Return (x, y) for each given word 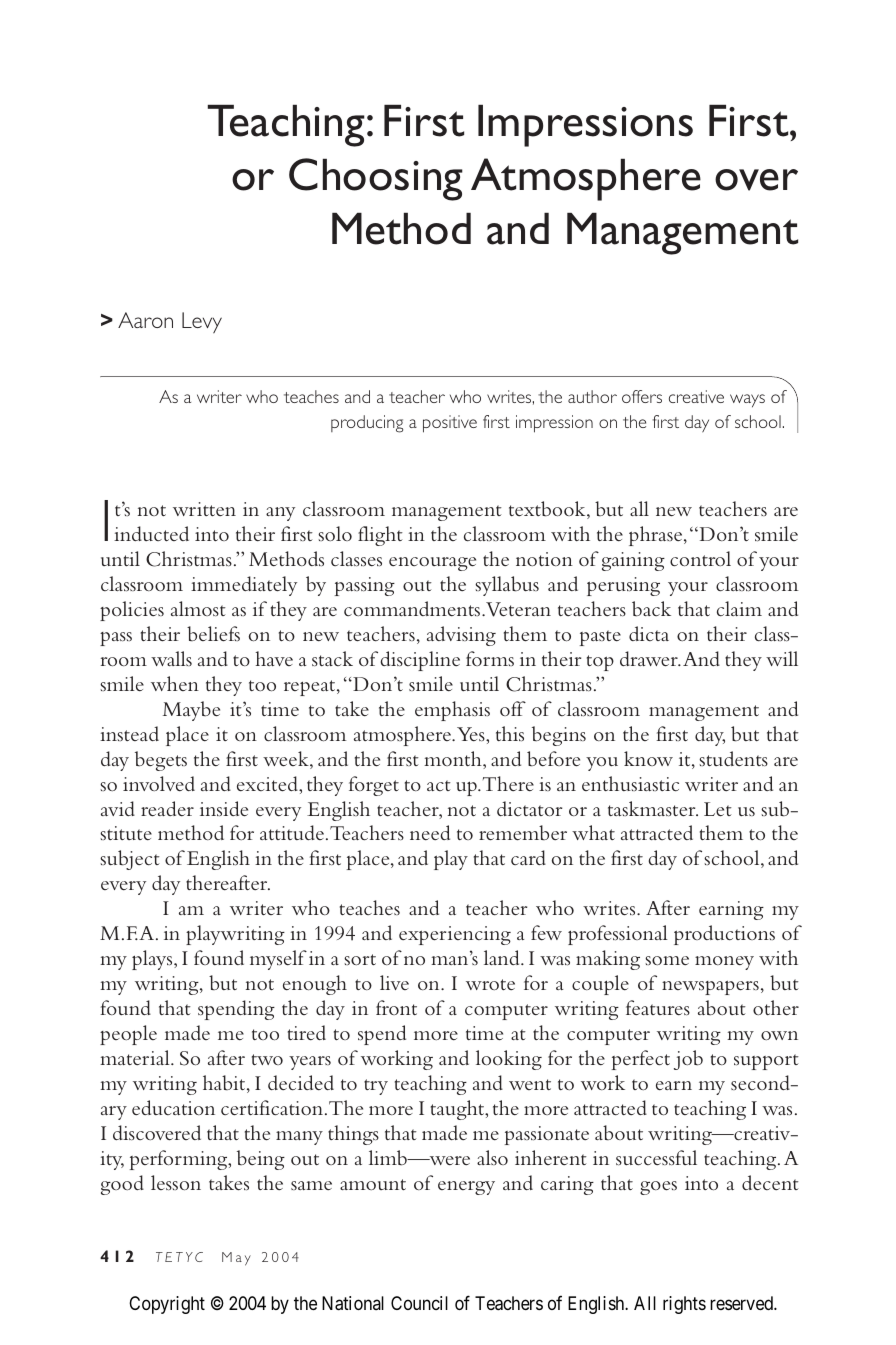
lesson (176, 1183)
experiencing (455, 935)
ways (747, 401)
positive (450, 424)
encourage (432, 564)
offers (642, 396)
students (733, 759)
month (454, 760)
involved (159, 783)
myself (278, 960)
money (724, 963)
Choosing (376, 179)
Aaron (145, 320)
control (700, 559)
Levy (202, 322)
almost (198, 609)
